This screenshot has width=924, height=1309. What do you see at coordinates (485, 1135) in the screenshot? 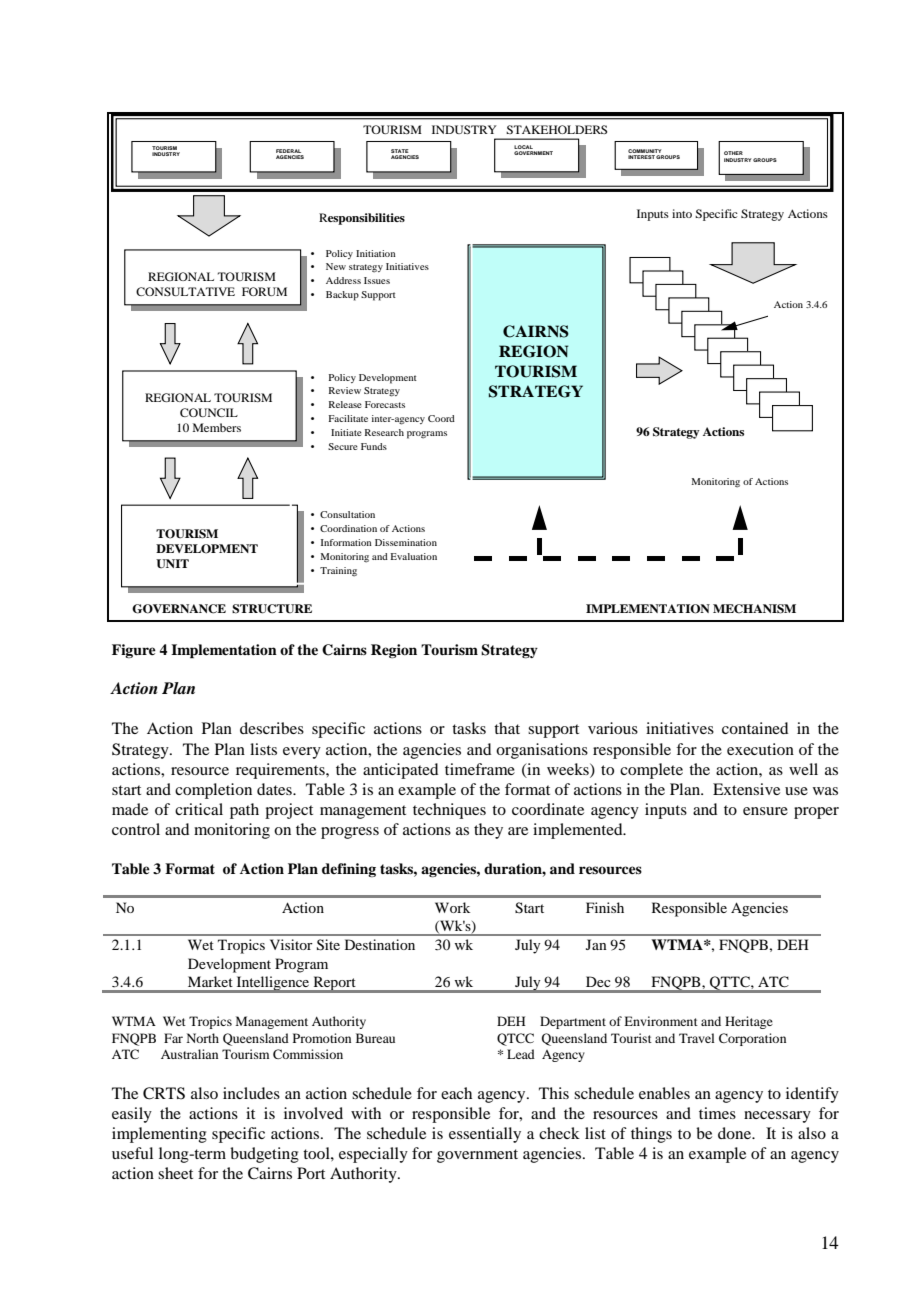
I see `essentially` at bounding box center [485, 1135].
